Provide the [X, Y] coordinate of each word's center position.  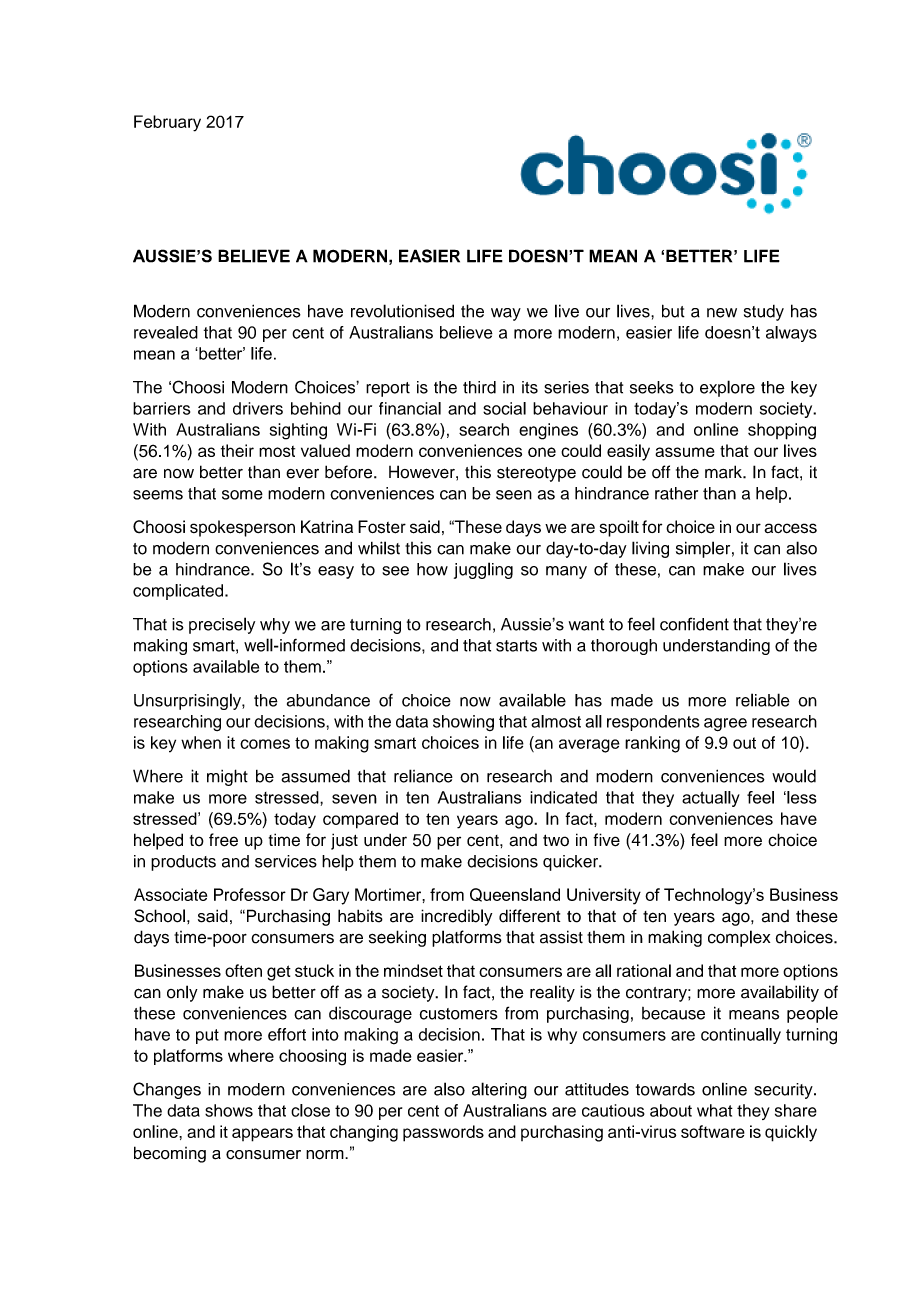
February [167, 123]
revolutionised [402, 311]
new [722, 313]
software [713, 1131]
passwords [443, 1133]
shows [229, 1110]
